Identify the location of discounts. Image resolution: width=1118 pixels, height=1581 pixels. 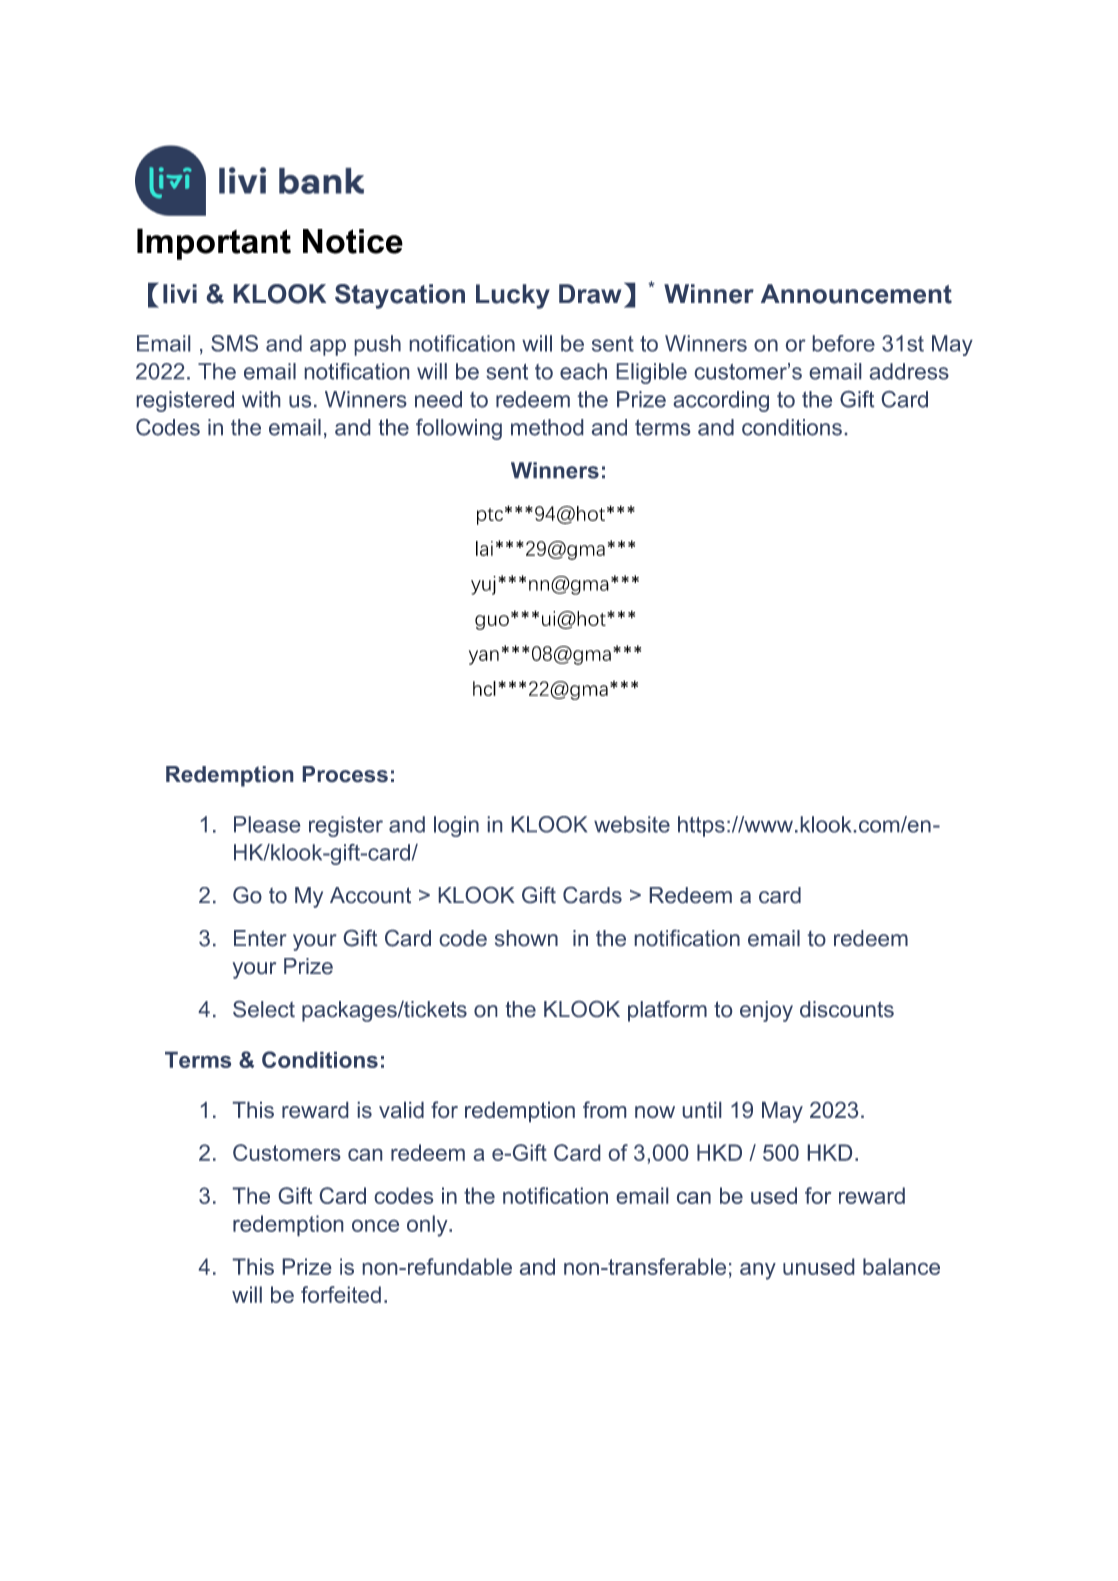
(847, 1009).
